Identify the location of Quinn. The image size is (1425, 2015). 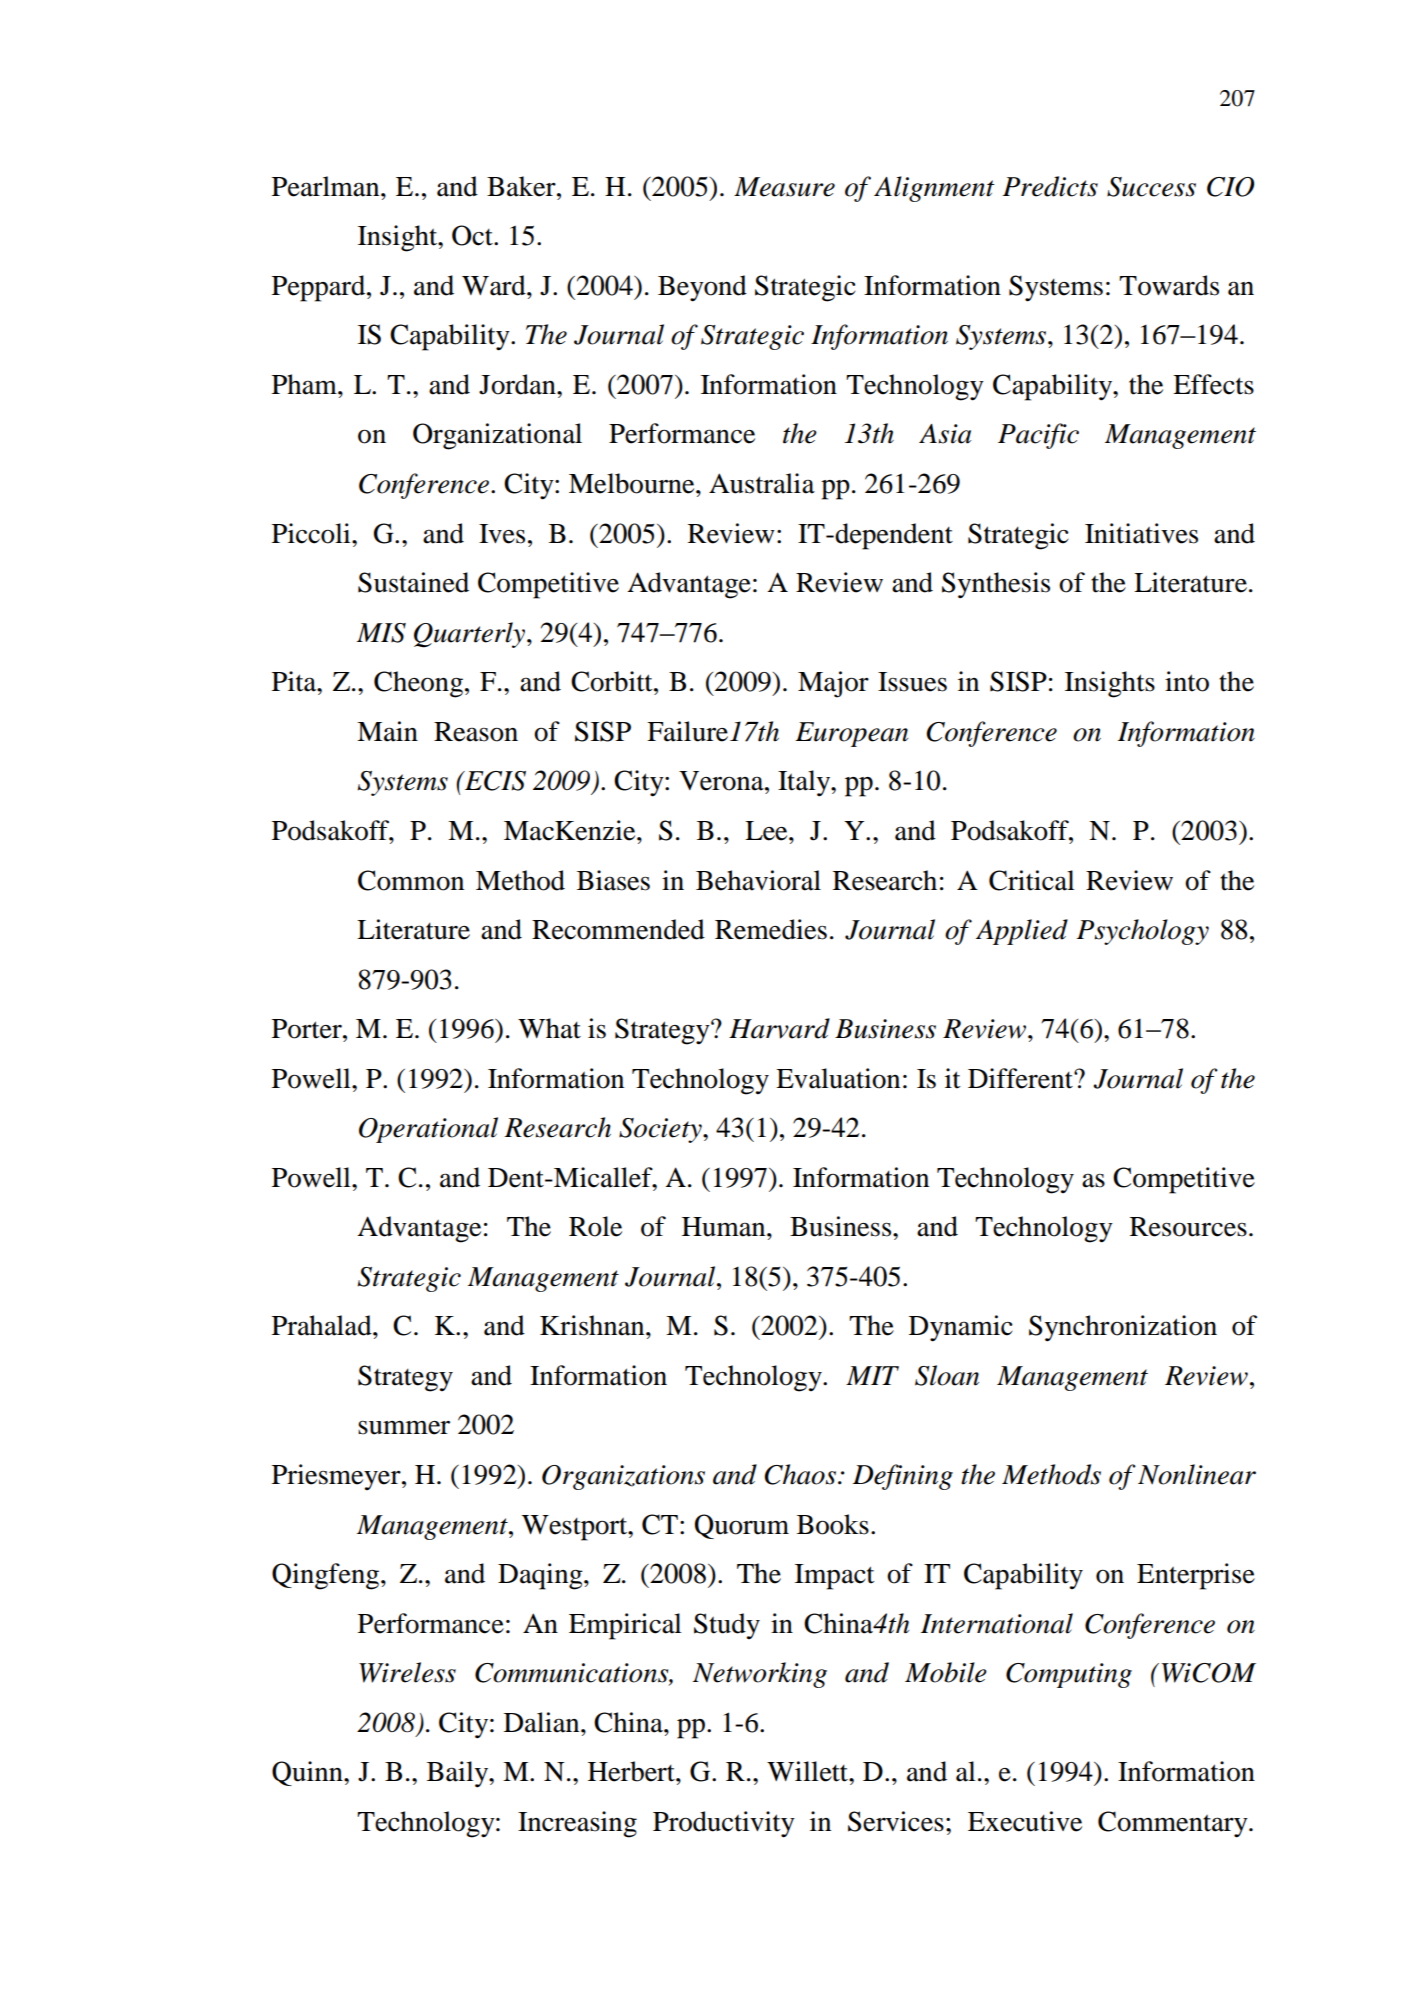
(308, 1773).
